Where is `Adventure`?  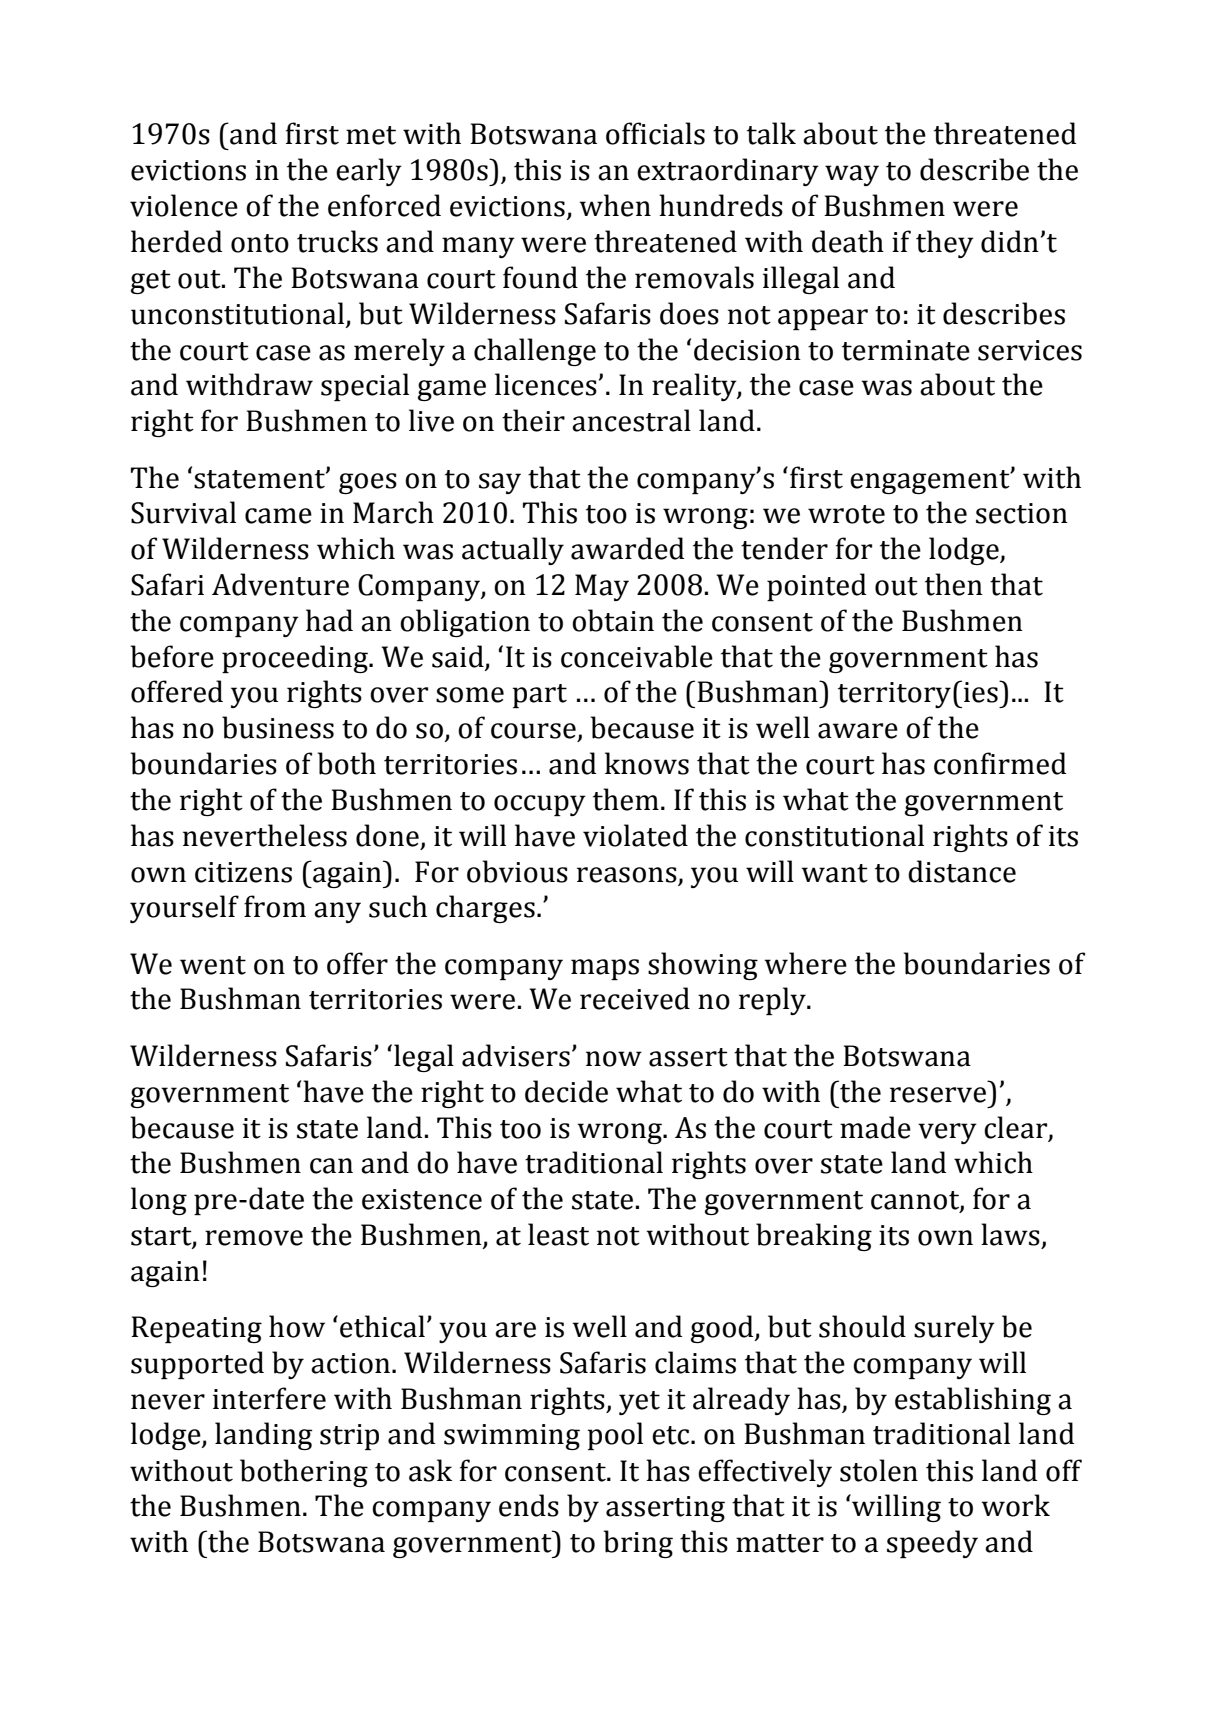 Adventure is located at coordinates (280, 584).
